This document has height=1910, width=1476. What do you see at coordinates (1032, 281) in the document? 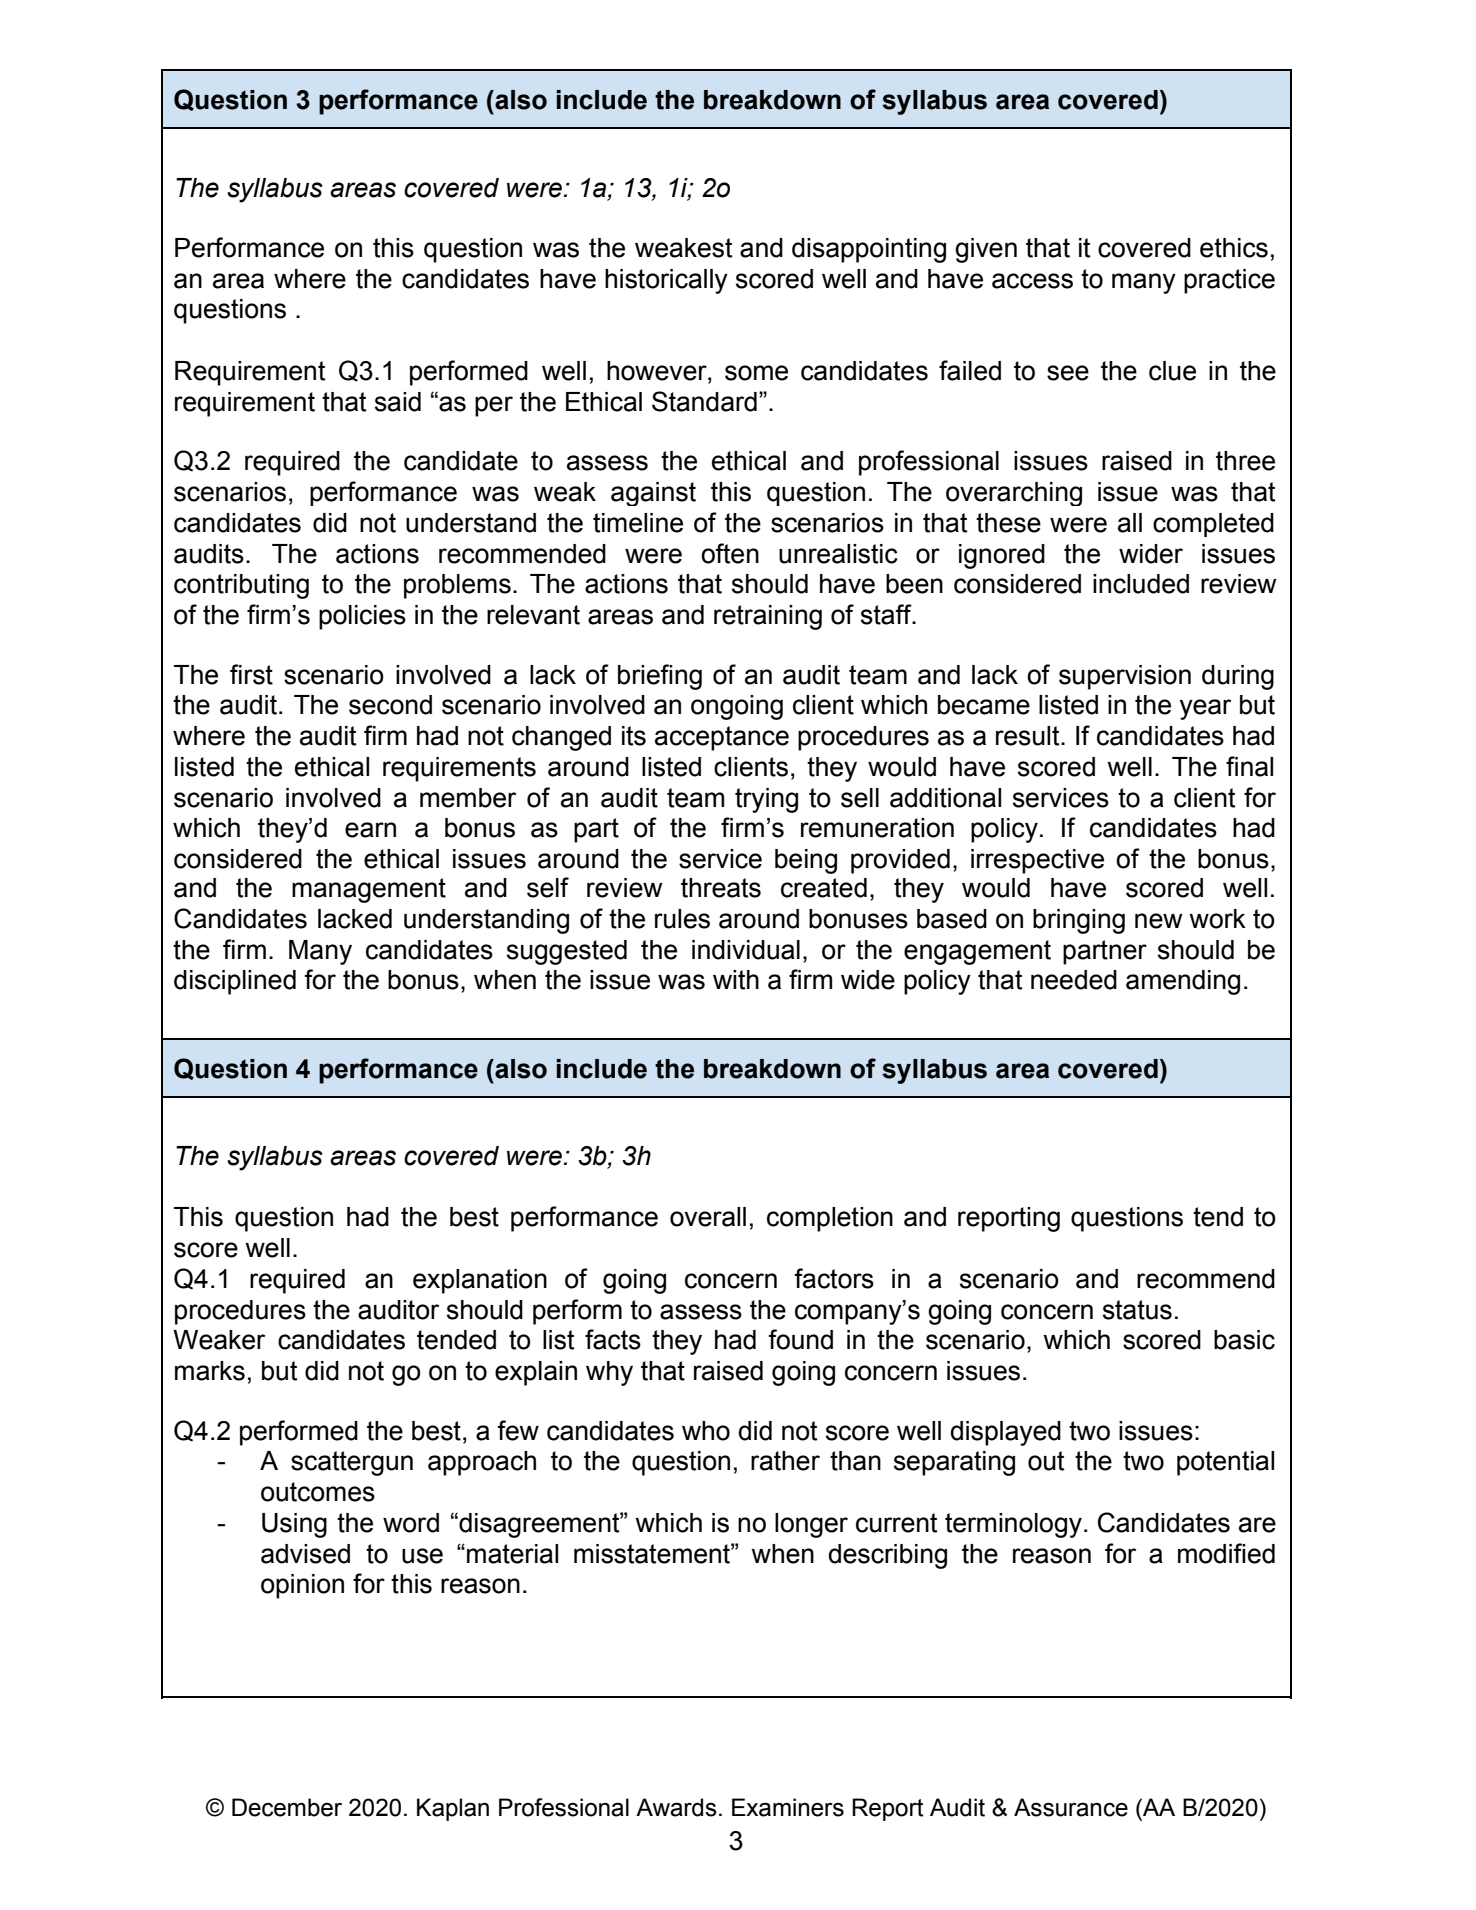
I see `access` at bounding box center [1032, 281].
